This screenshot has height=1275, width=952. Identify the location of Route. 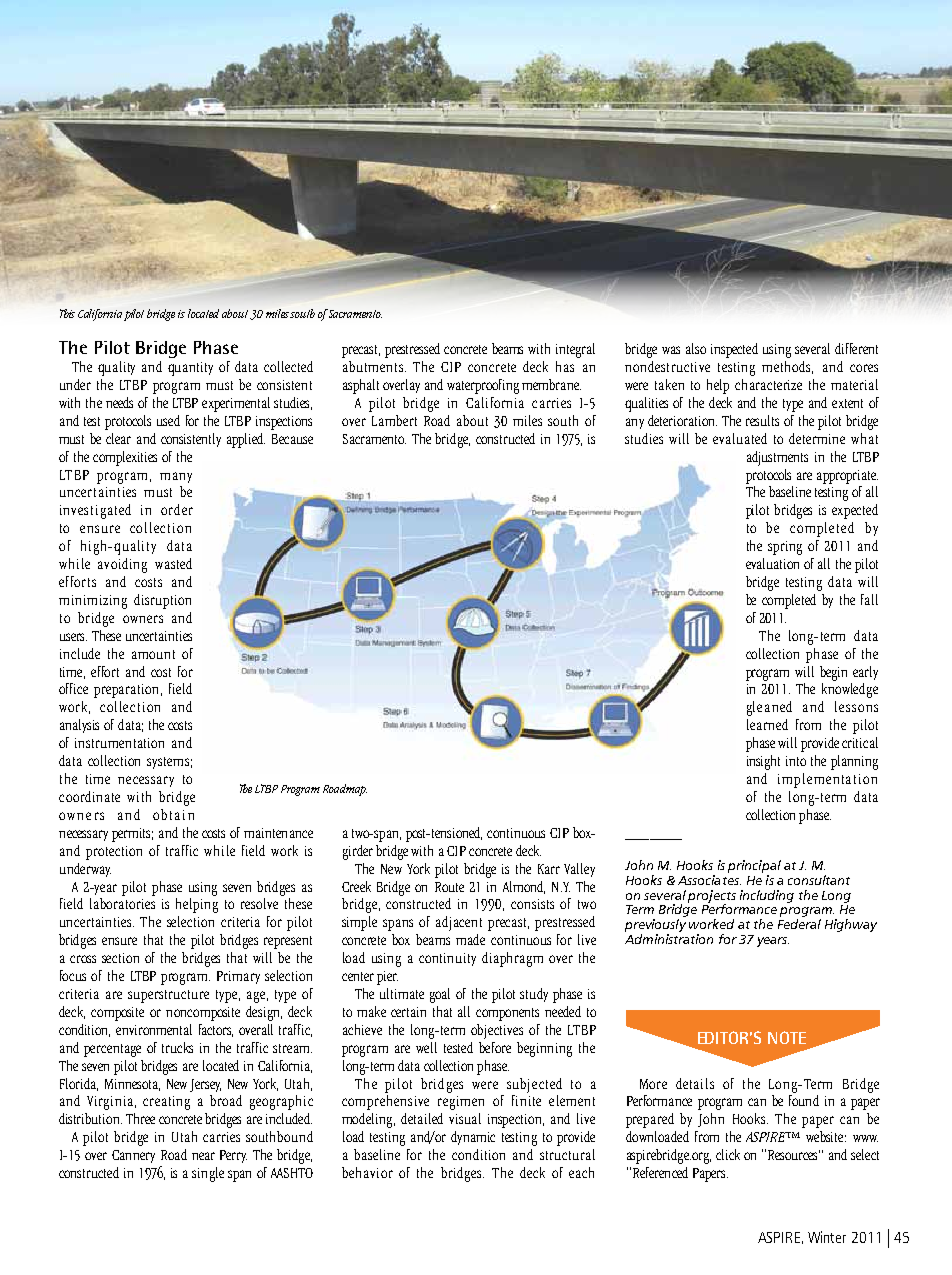
(449, 887).
